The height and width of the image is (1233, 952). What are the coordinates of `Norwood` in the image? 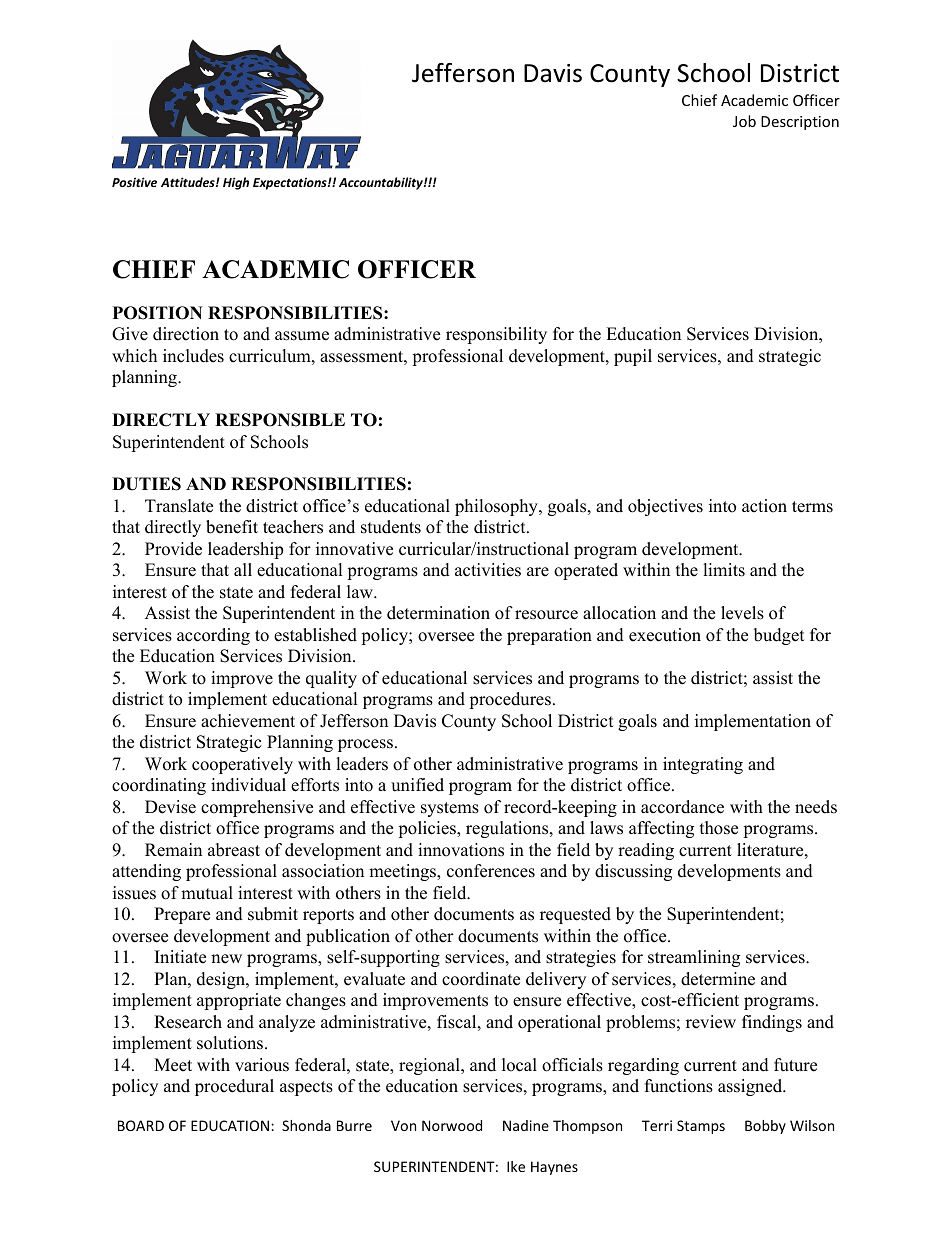 It's located at (452, 1125).
